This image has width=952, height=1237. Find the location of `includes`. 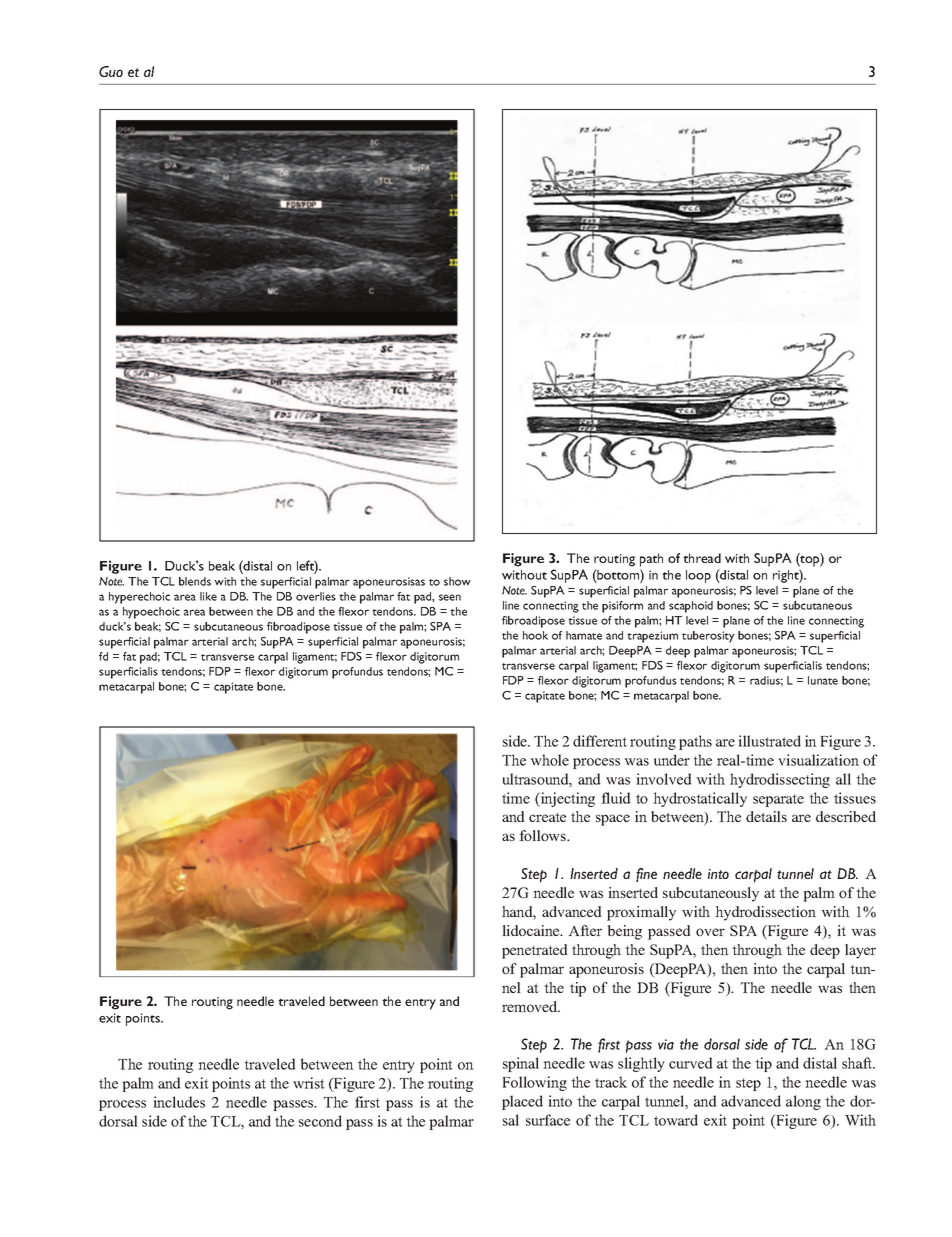

includes is located at coordinates (179, 1102).
